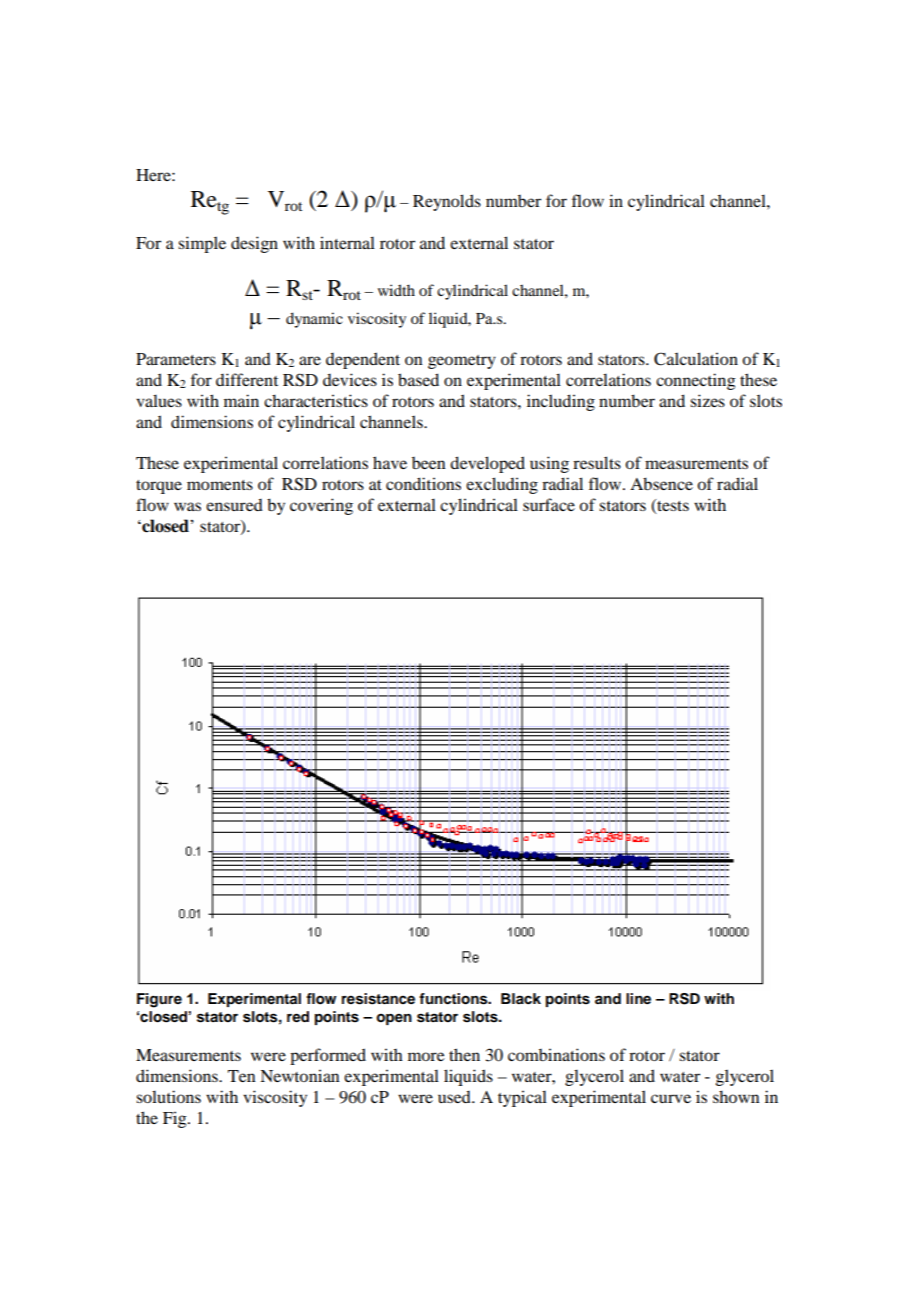 The width and height of the document is (924, 1308). What do you see at coordinates (661, 483) in the document?
I see `Absence` at bounding box center [661, 483].
